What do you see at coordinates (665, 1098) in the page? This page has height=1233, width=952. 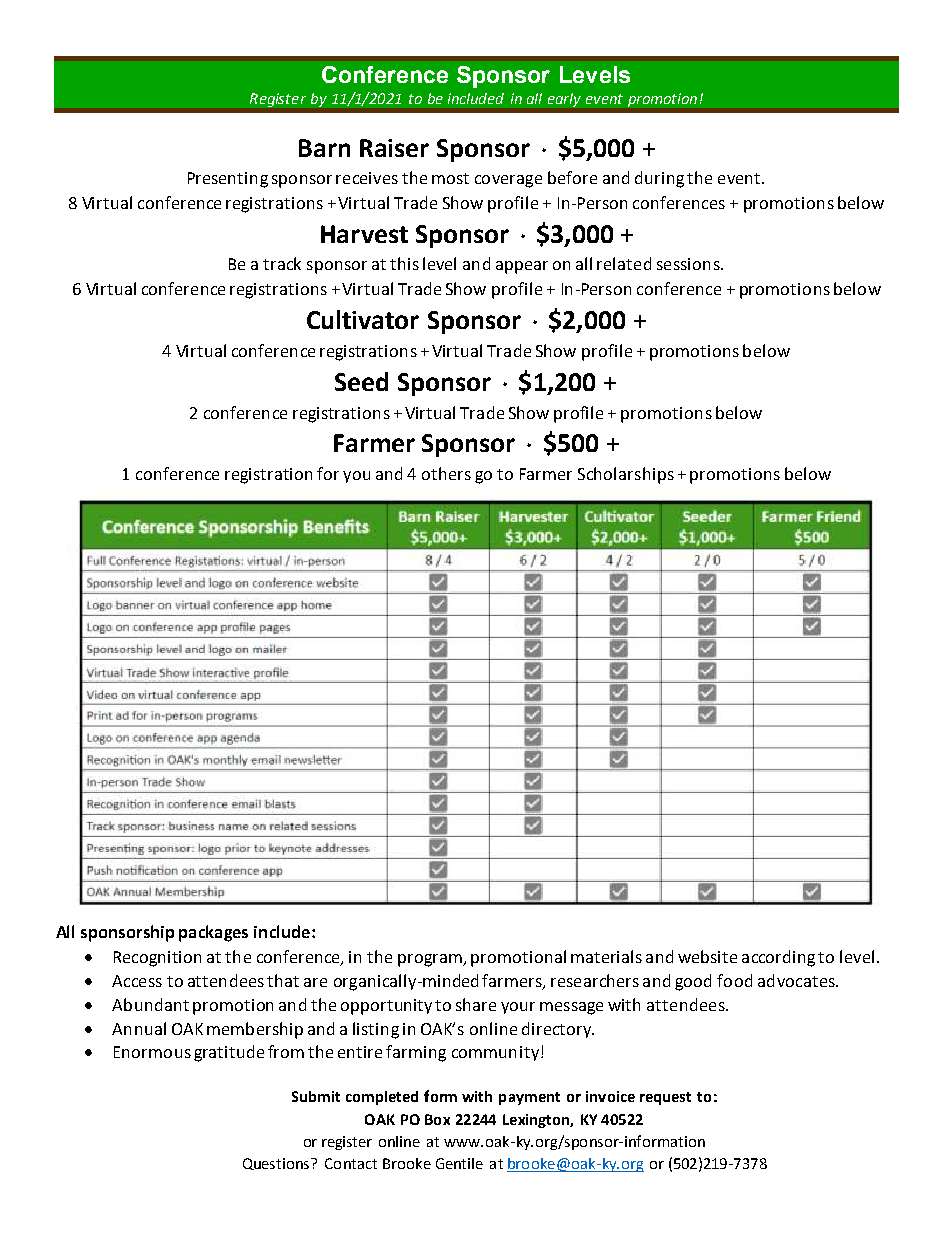 I see `request` at bounding box center [665, 1098].
